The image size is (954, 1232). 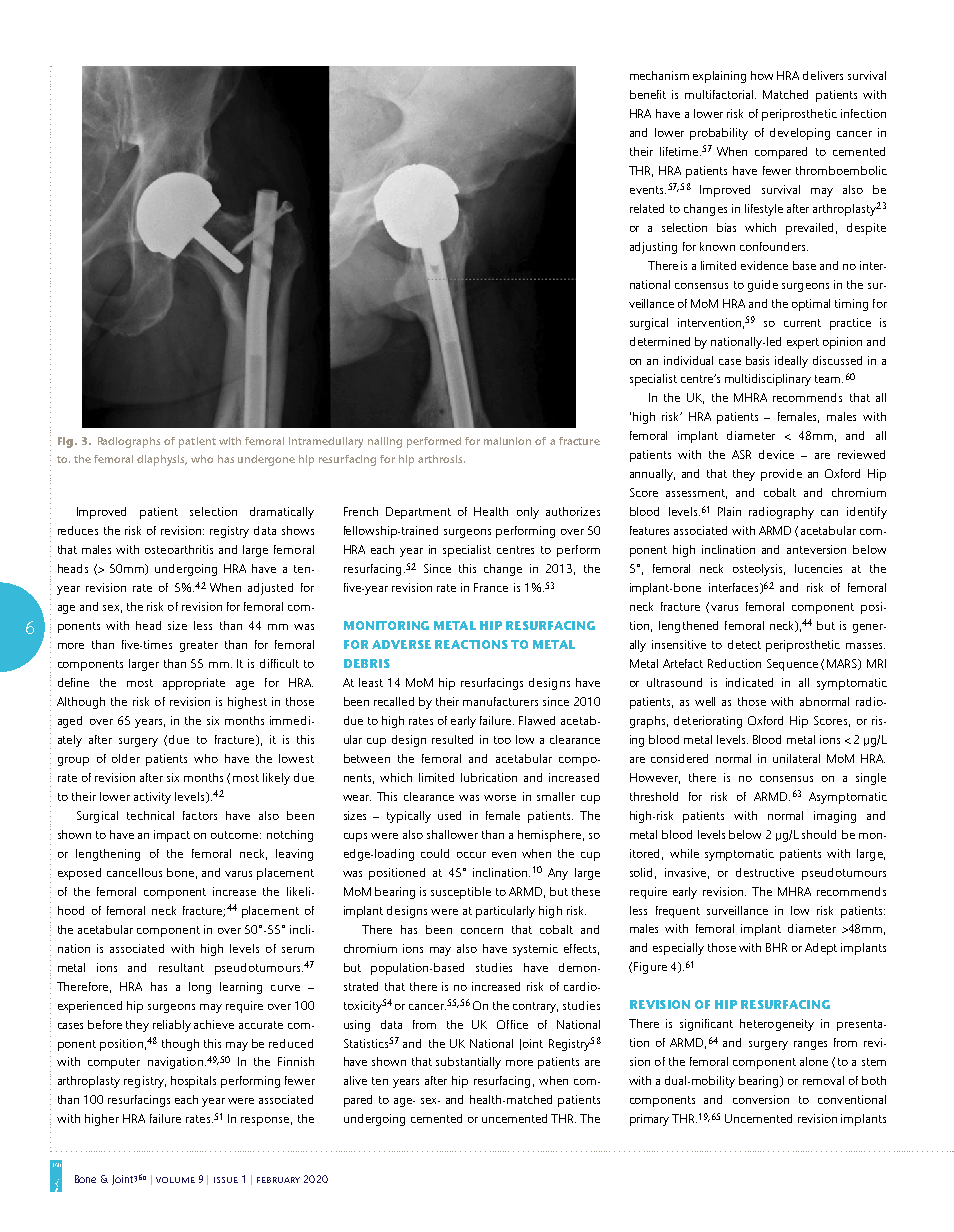 I want to click on activity, so click(x=152, y=798).
